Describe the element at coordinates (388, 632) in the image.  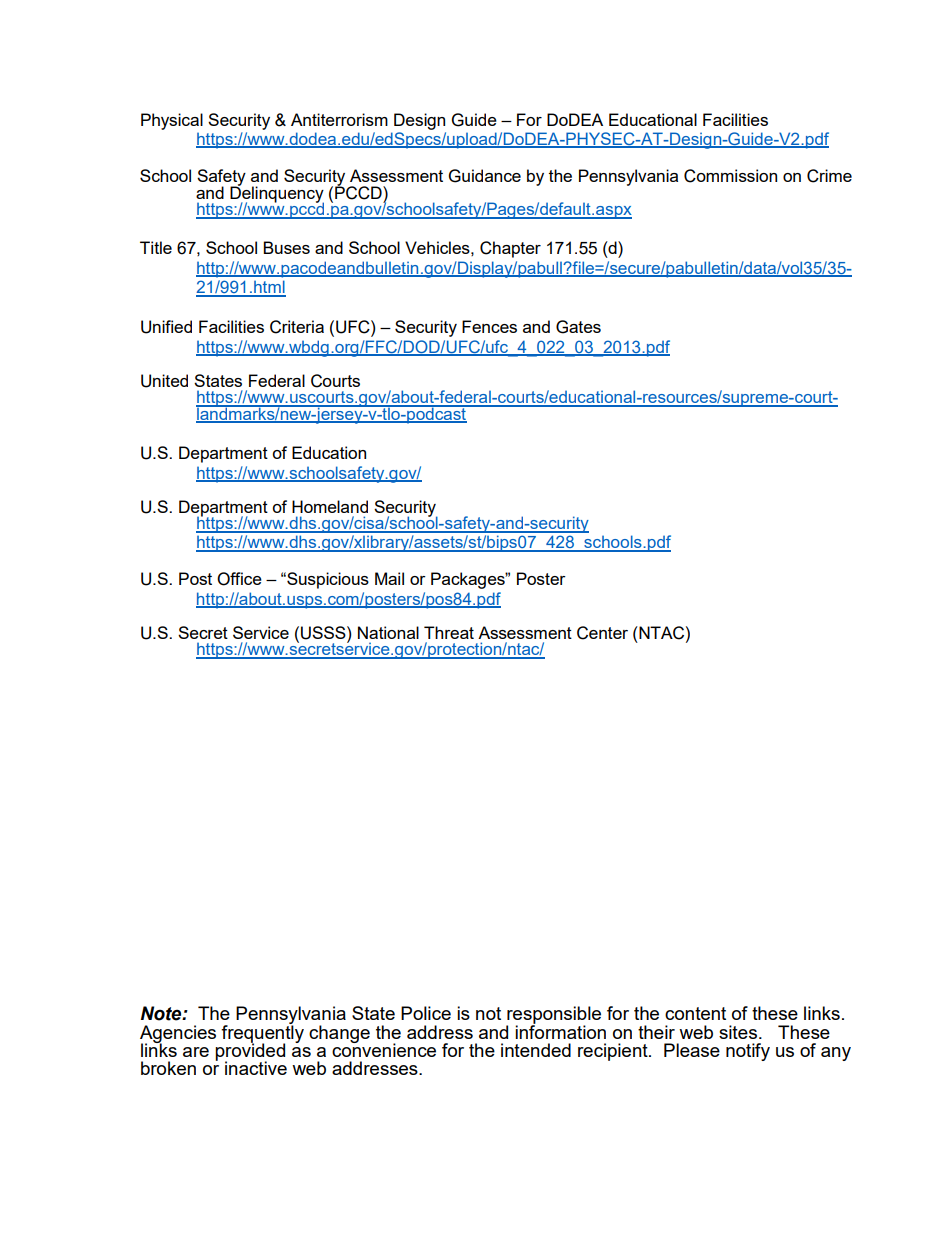
I see `National` at that location.
